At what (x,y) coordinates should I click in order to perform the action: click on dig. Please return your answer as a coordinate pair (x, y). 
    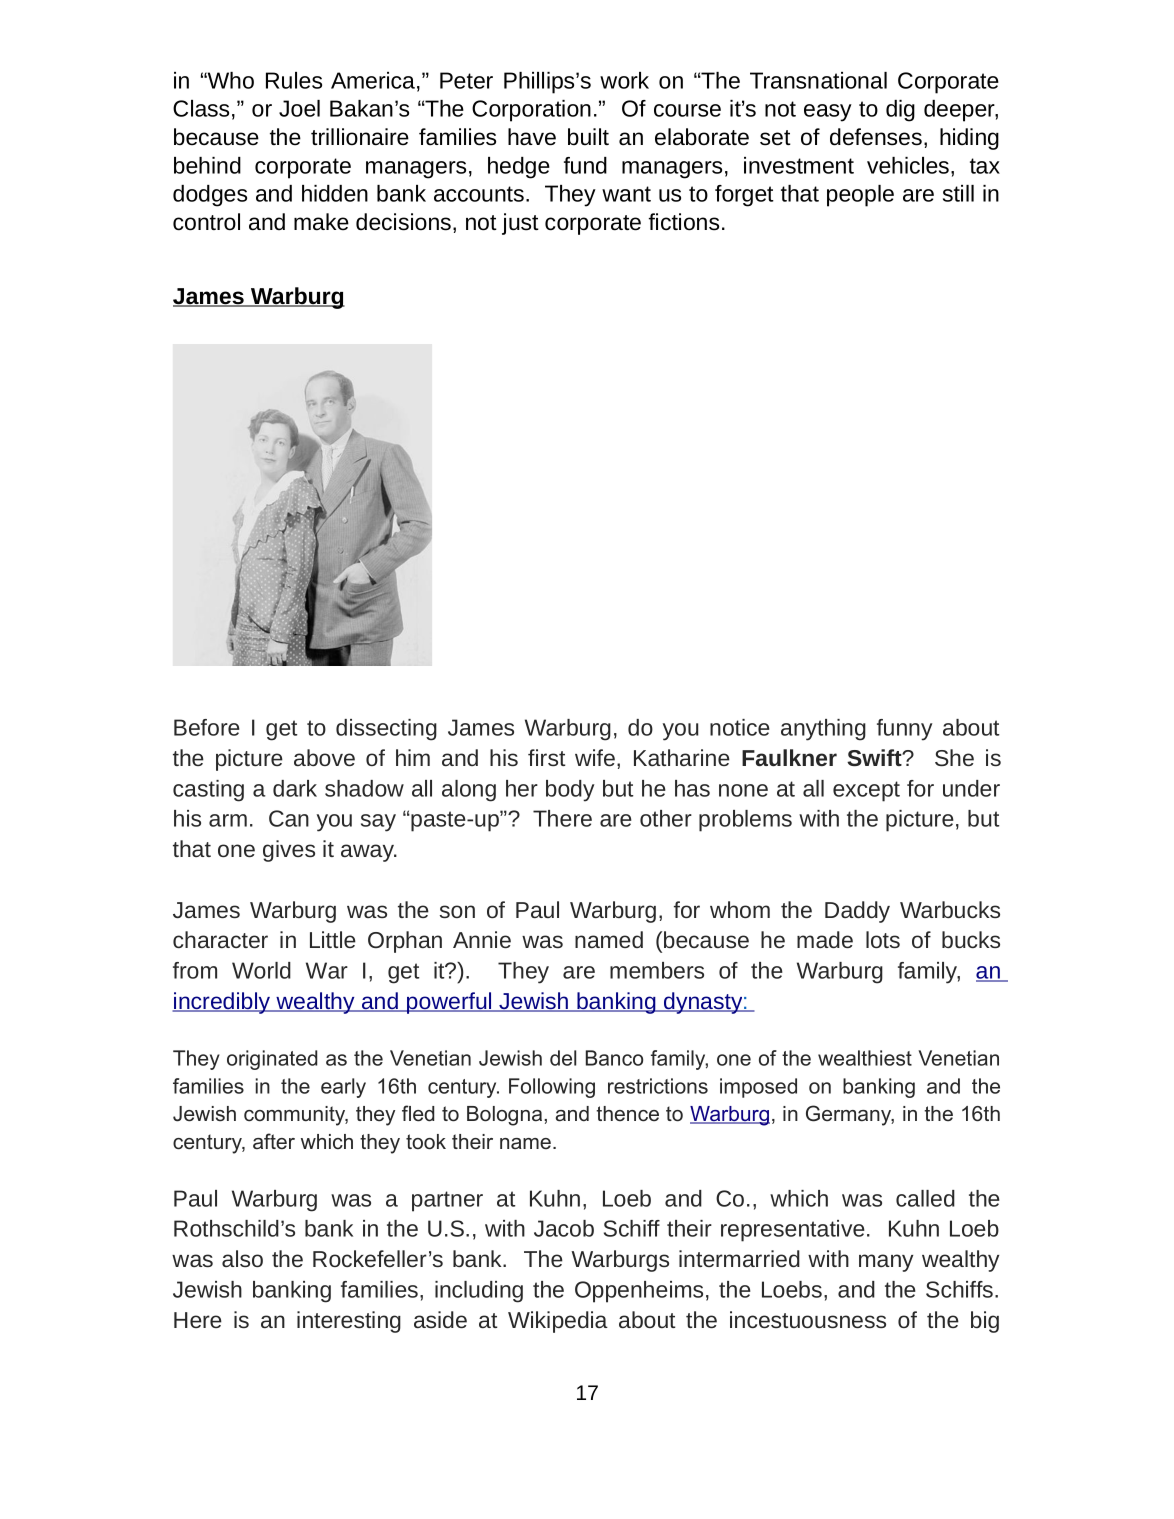
    Looking at the image, I should click on (900, 111).
